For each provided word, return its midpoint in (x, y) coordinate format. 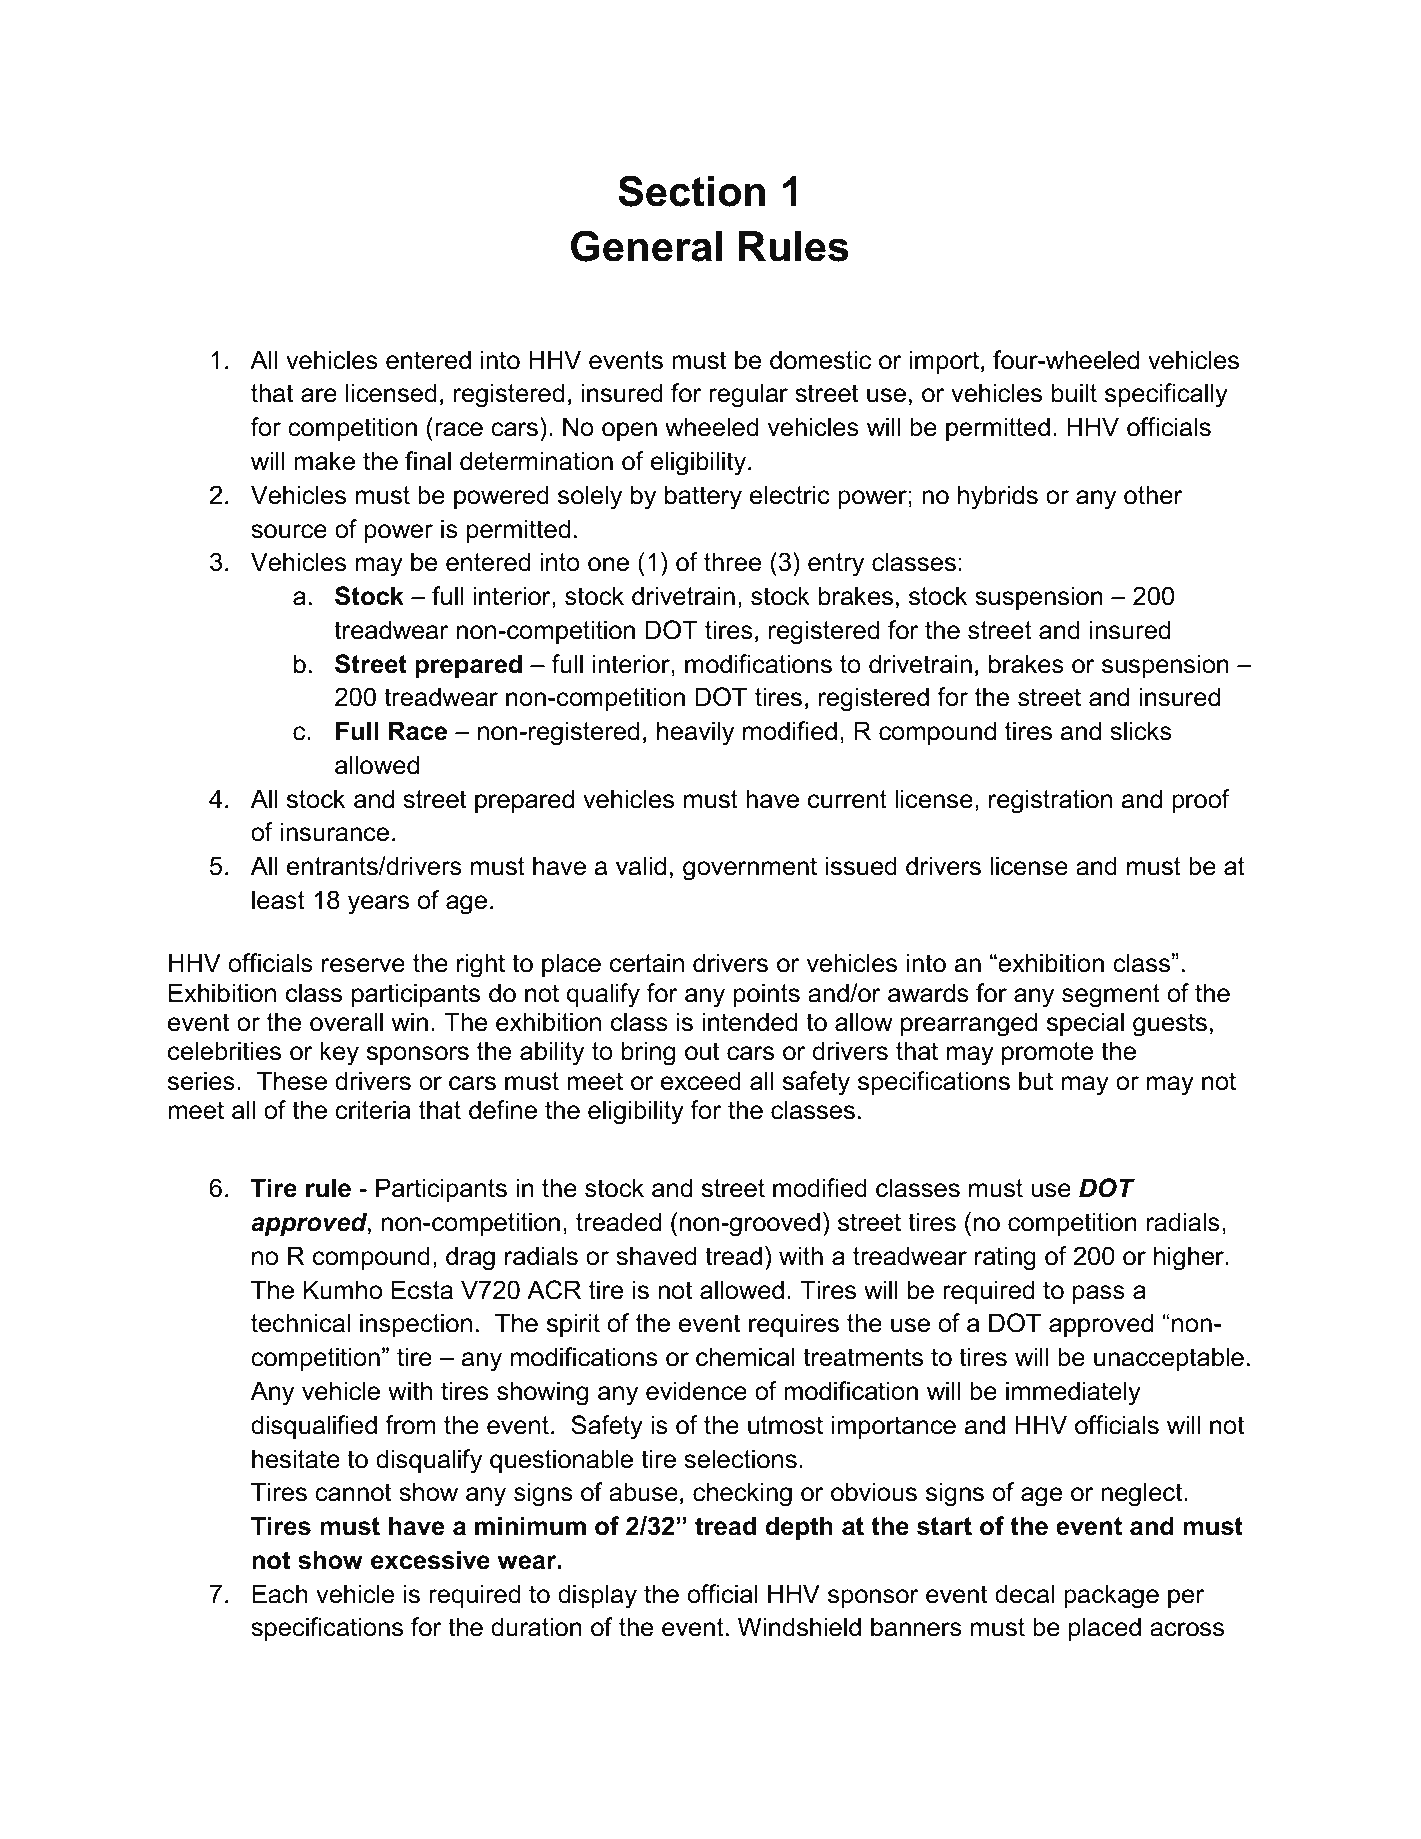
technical (300, 1323)
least (278, 900)
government (750, 869)
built (1074, 393)
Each (280, 1594)
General (646, 246)
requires (794, 1325)
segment (1111, 996)
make (324, 461)
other (1153, 495)
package (1111, 1596)
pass (1099, 1294)
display (597, 1596)
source (289, 531)
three (732, 562)
